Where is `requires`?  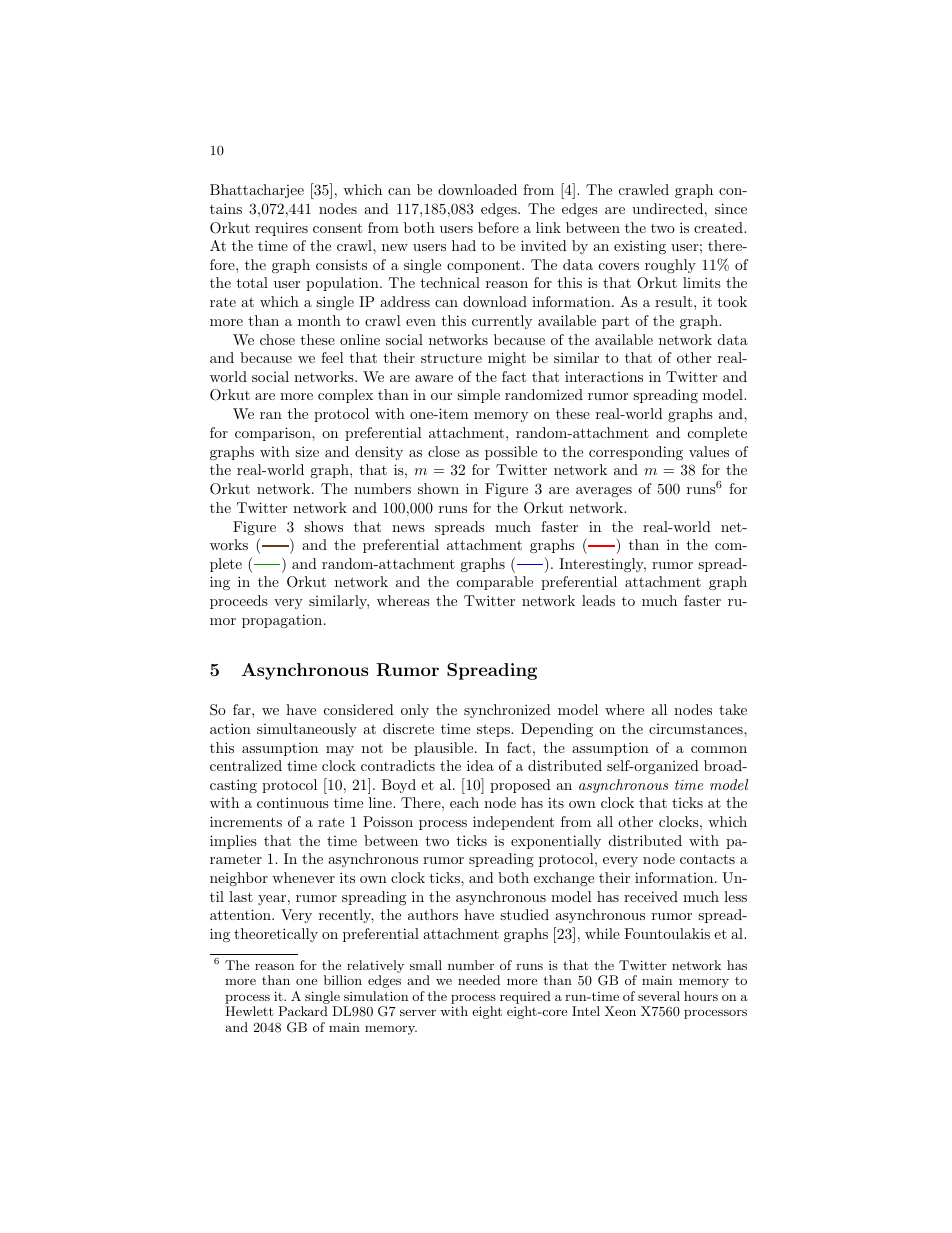 requires is located at coordinates (281, 229).
